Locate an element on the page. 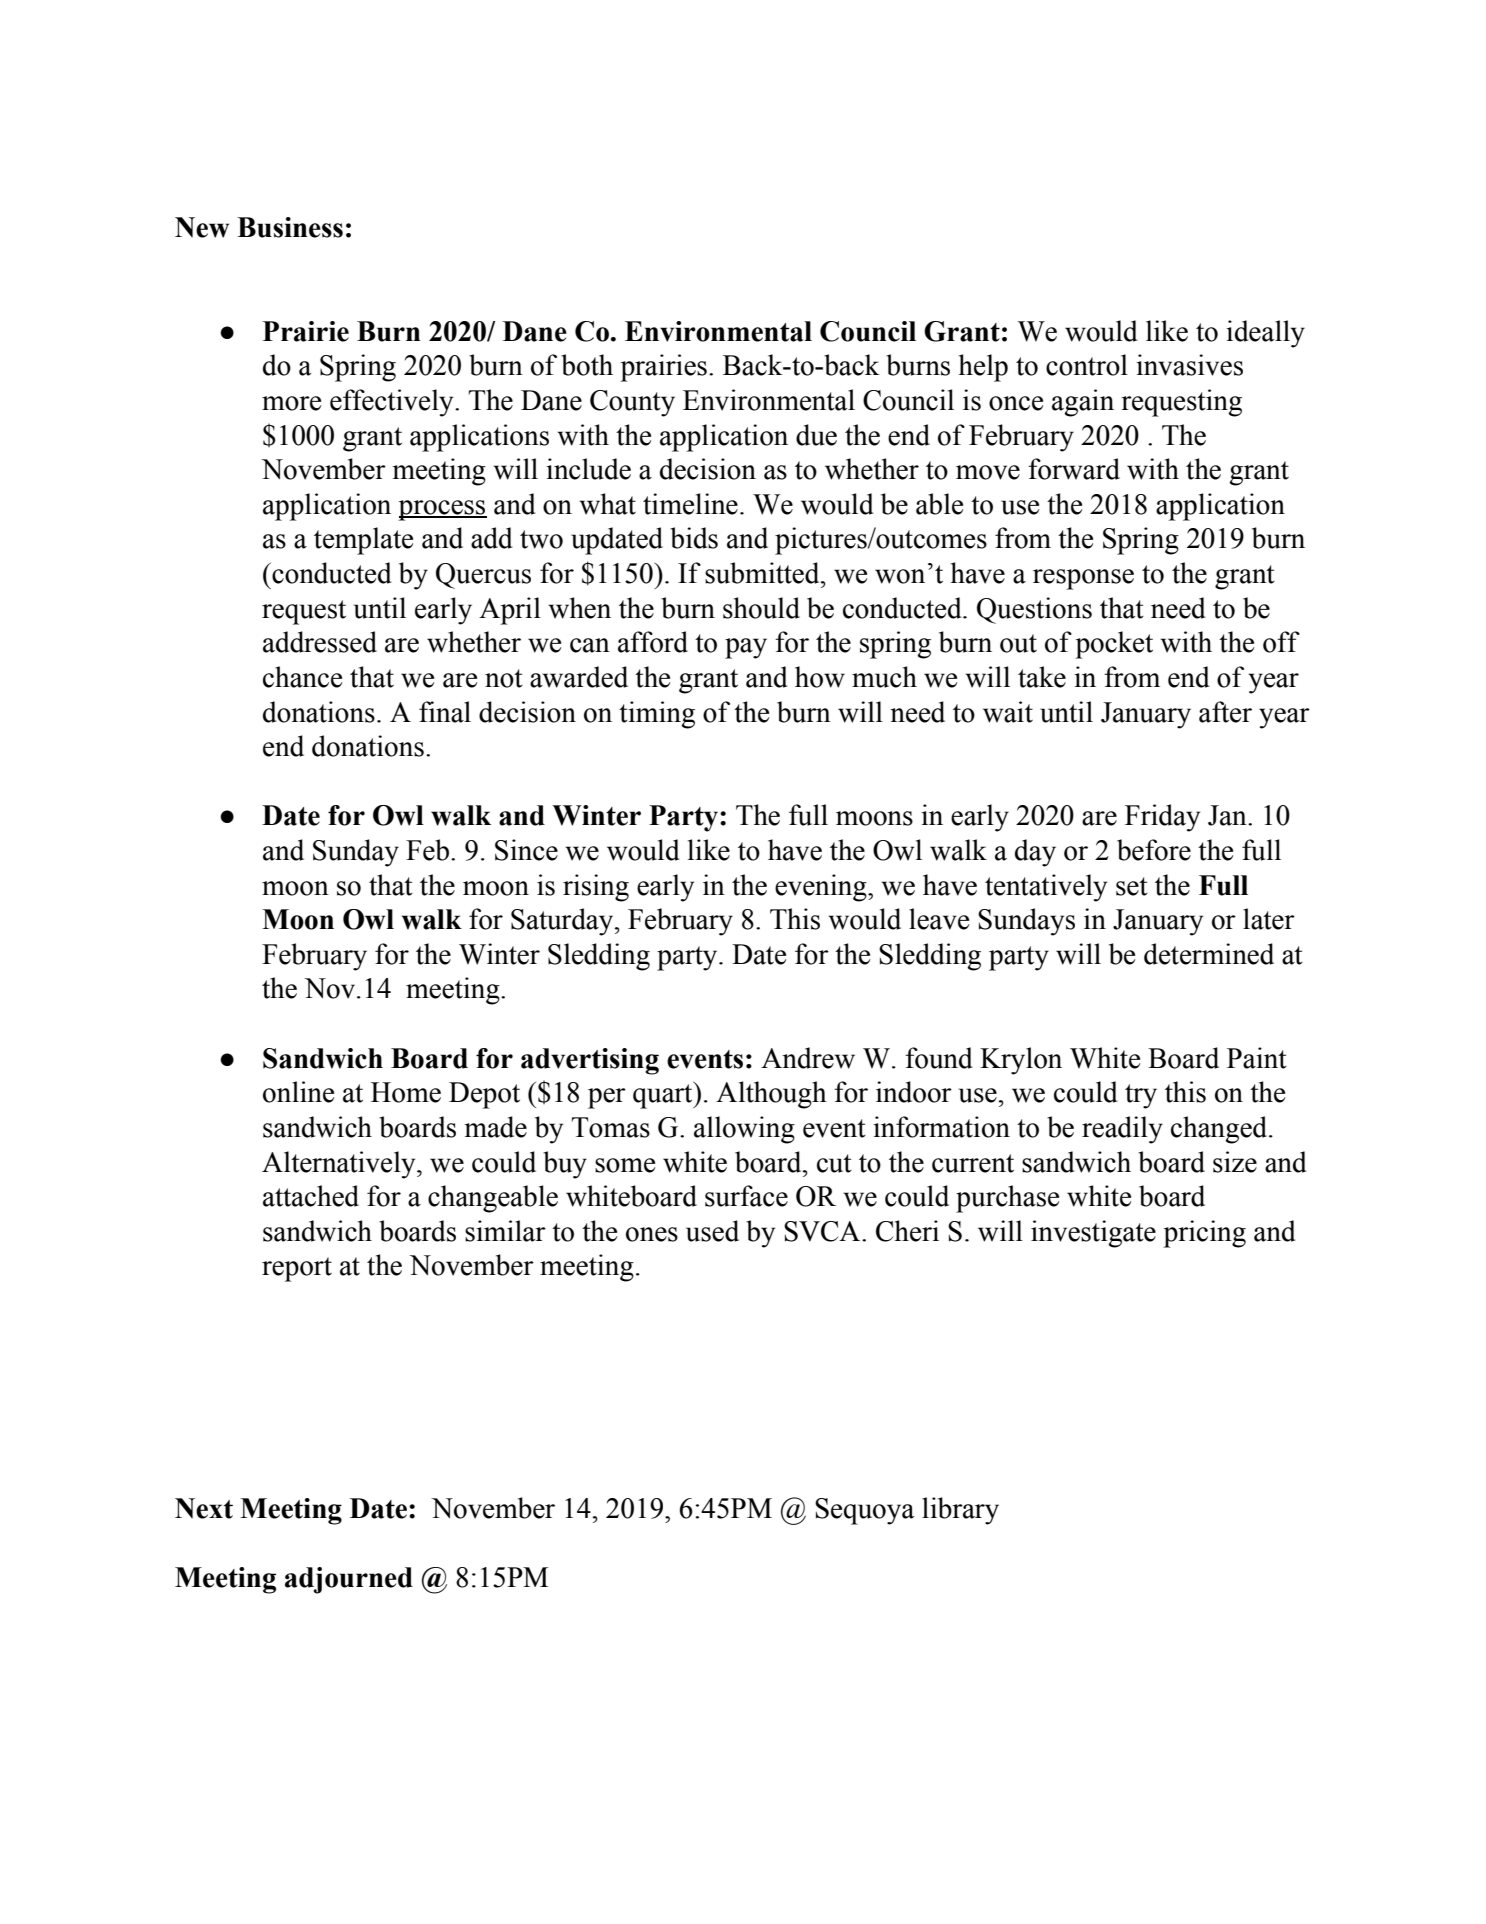  Next is located at coordinates (204, 1508).
